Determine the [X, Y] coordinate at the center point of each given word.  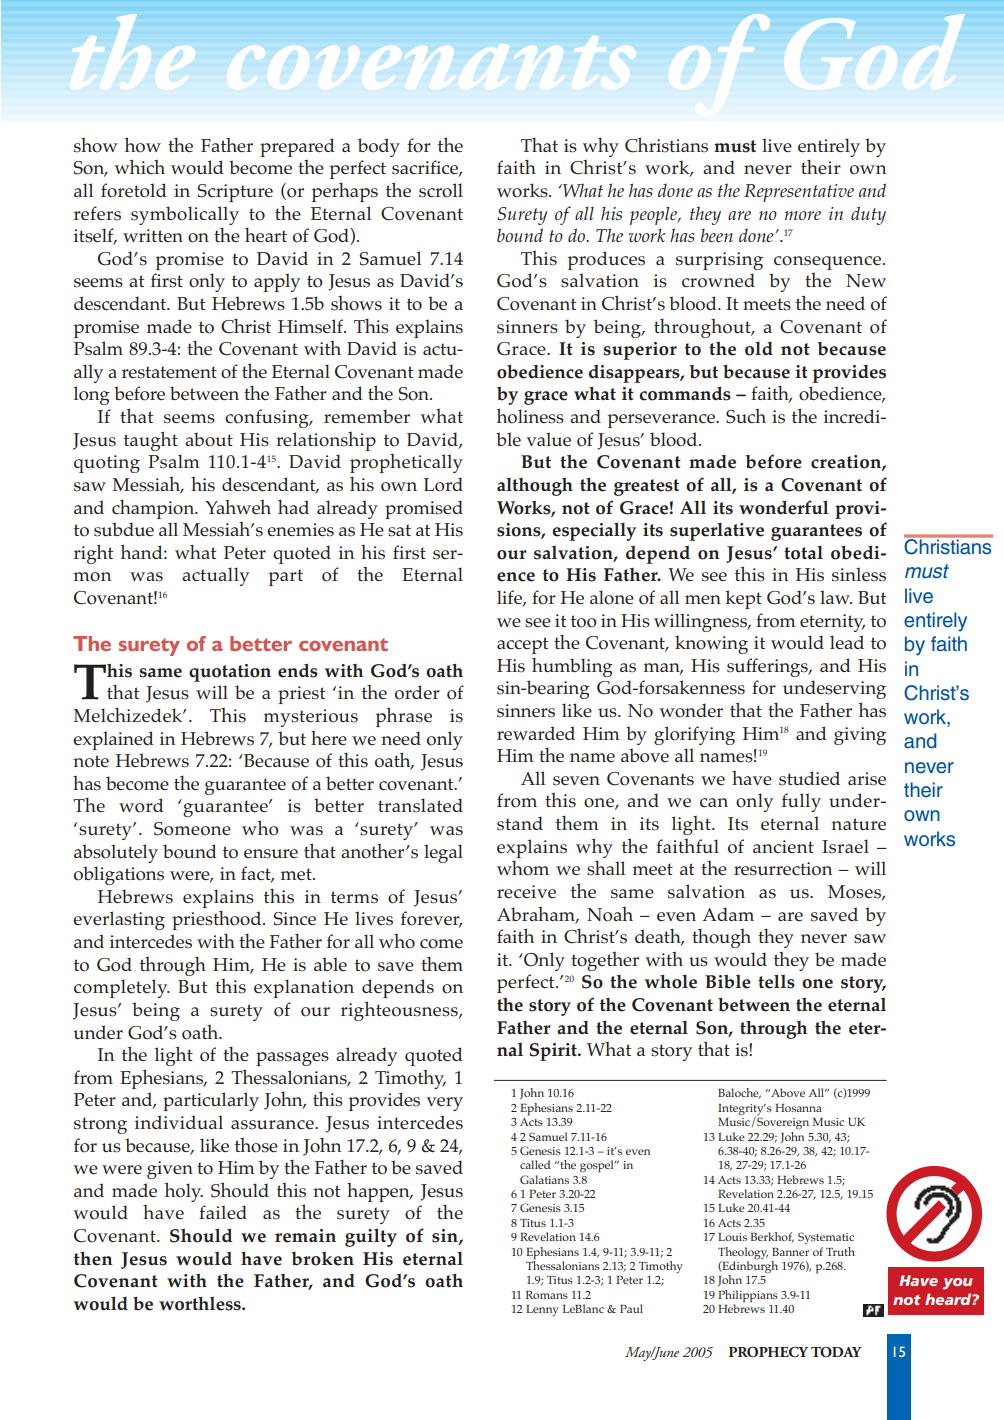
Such [746, 416]
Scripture [235, 193]
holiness [530, 416]
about [209, 439]
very [444, 1104]
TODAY [836, 1352]
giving [860, 736]
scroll [441, 190]
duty [868, 215]
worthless [201, 1303]
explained [113, 740]
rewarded [536, 733]
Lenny [543, 1310]
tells [776, 981]
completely [122, 988]
